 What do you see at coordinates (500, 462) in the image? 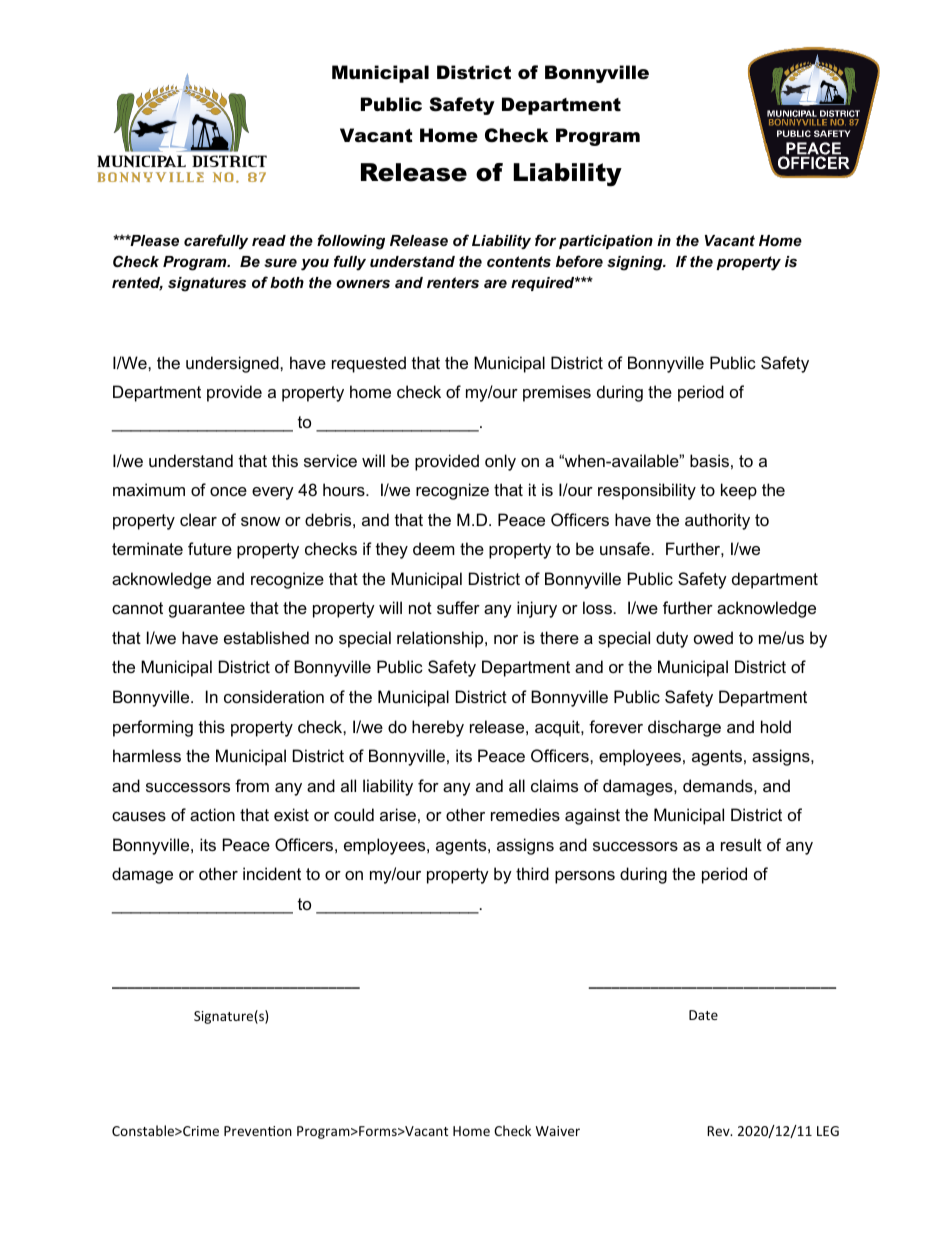
I see `only` at bounding box center [500, 462].
